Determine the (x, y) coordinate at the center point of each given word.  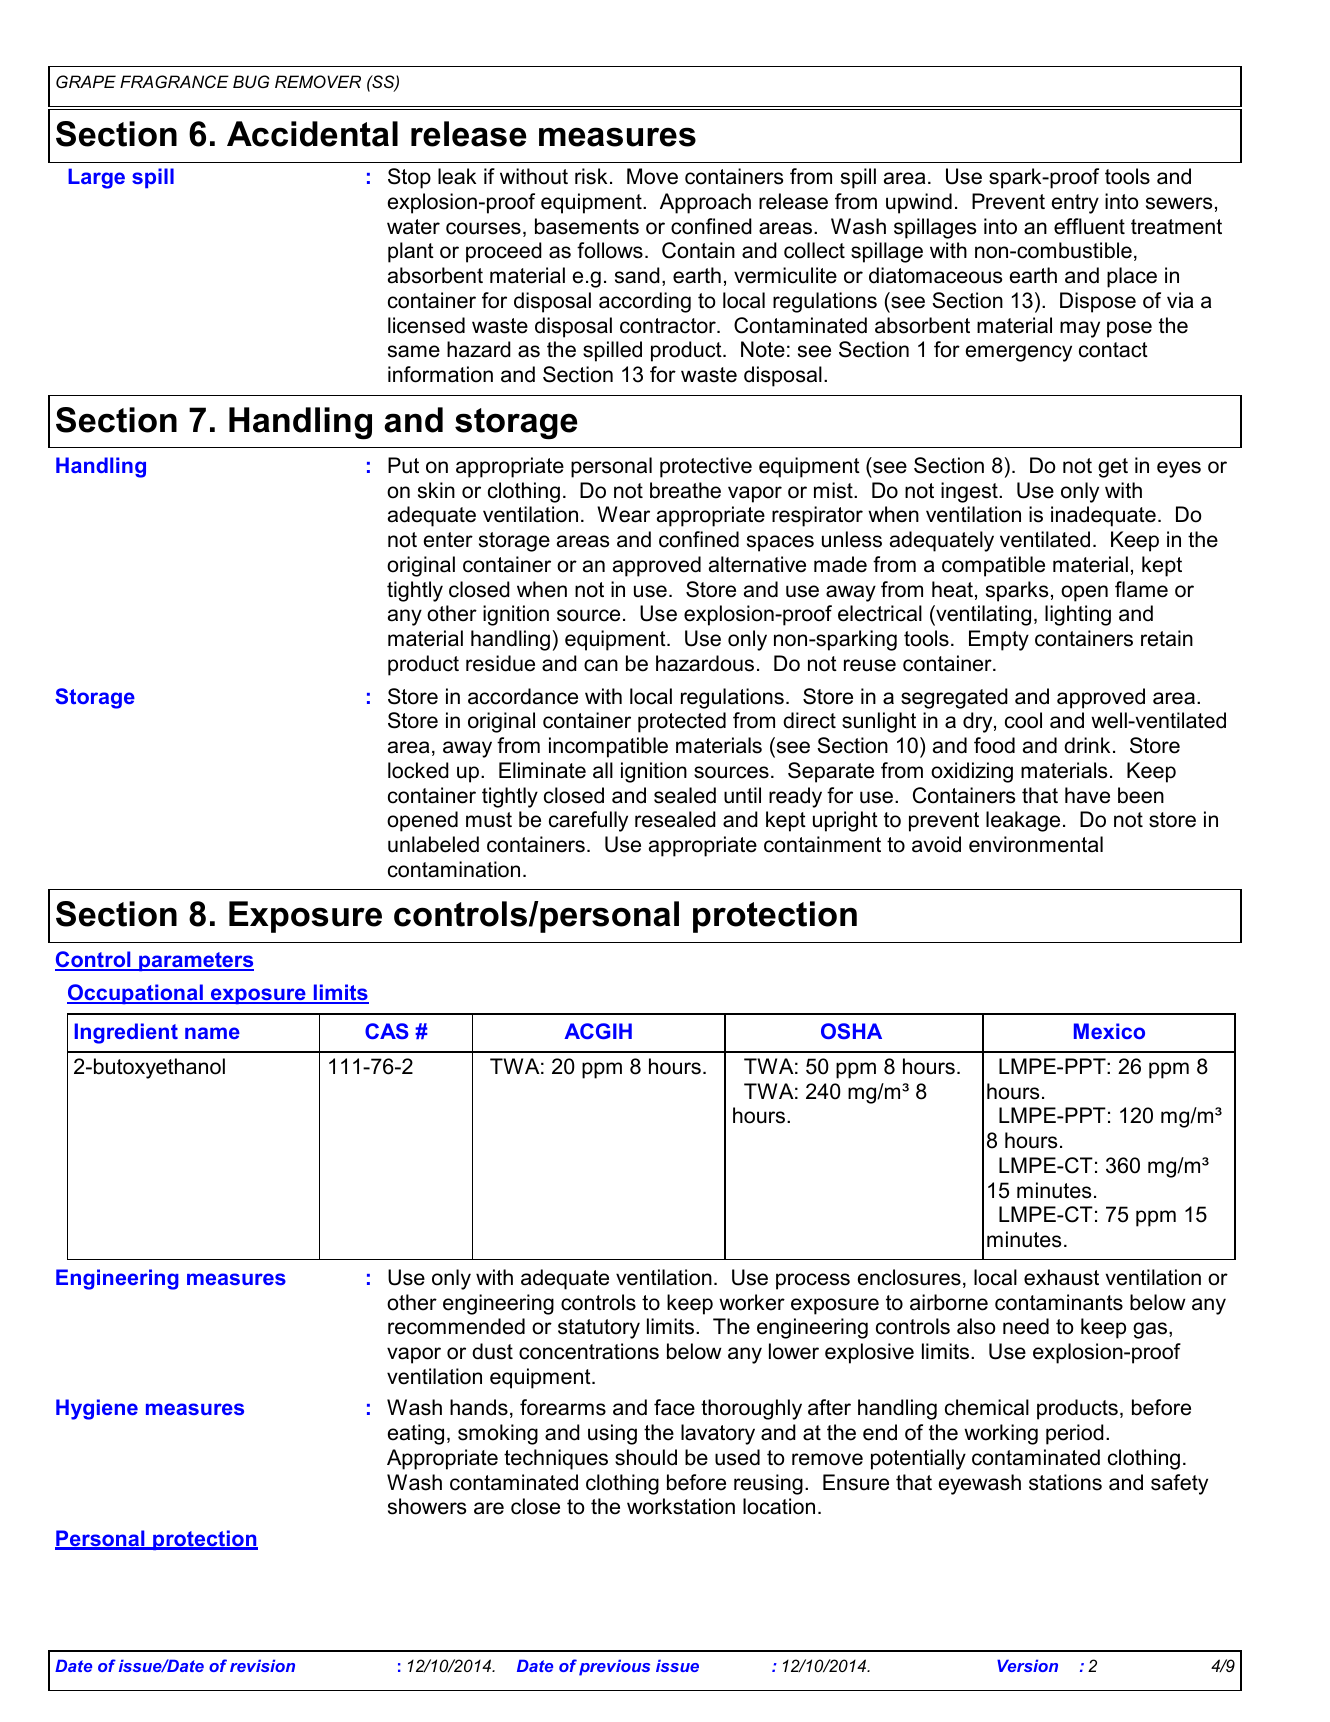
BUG (251, 81)
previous (614, 1667)
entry (1075, 204)
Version (1027, 1665)
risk (591, 176)
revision (262, 1665)
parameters (195, 961)
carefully (588, 821)
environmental (1036, 844)
